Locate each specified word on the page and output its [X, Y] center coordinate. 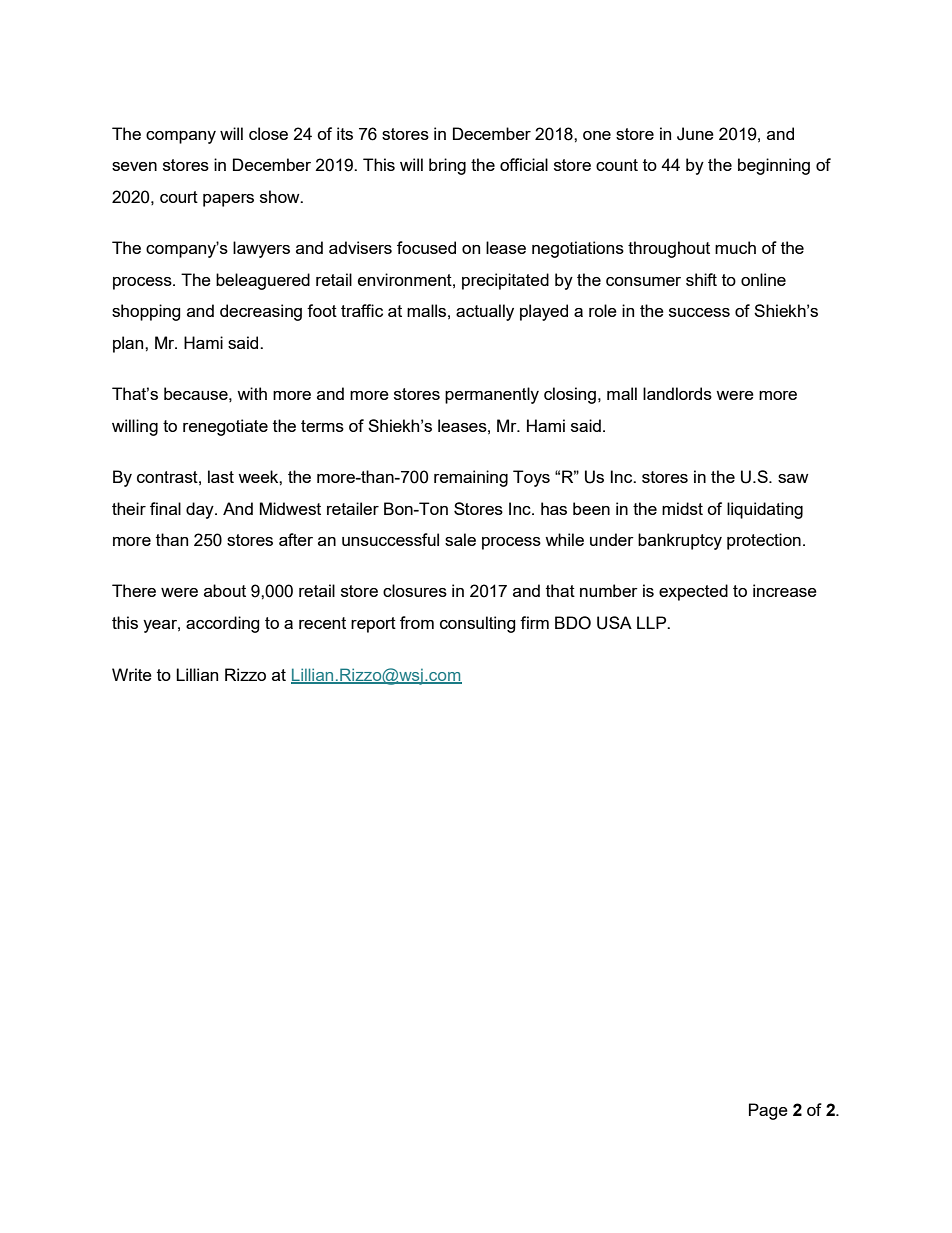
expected [693, 592]
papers [228, 200]
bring [447, 166]
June [695, 134]
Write [132, 674]
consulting [478, 624]
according [223, 624]
